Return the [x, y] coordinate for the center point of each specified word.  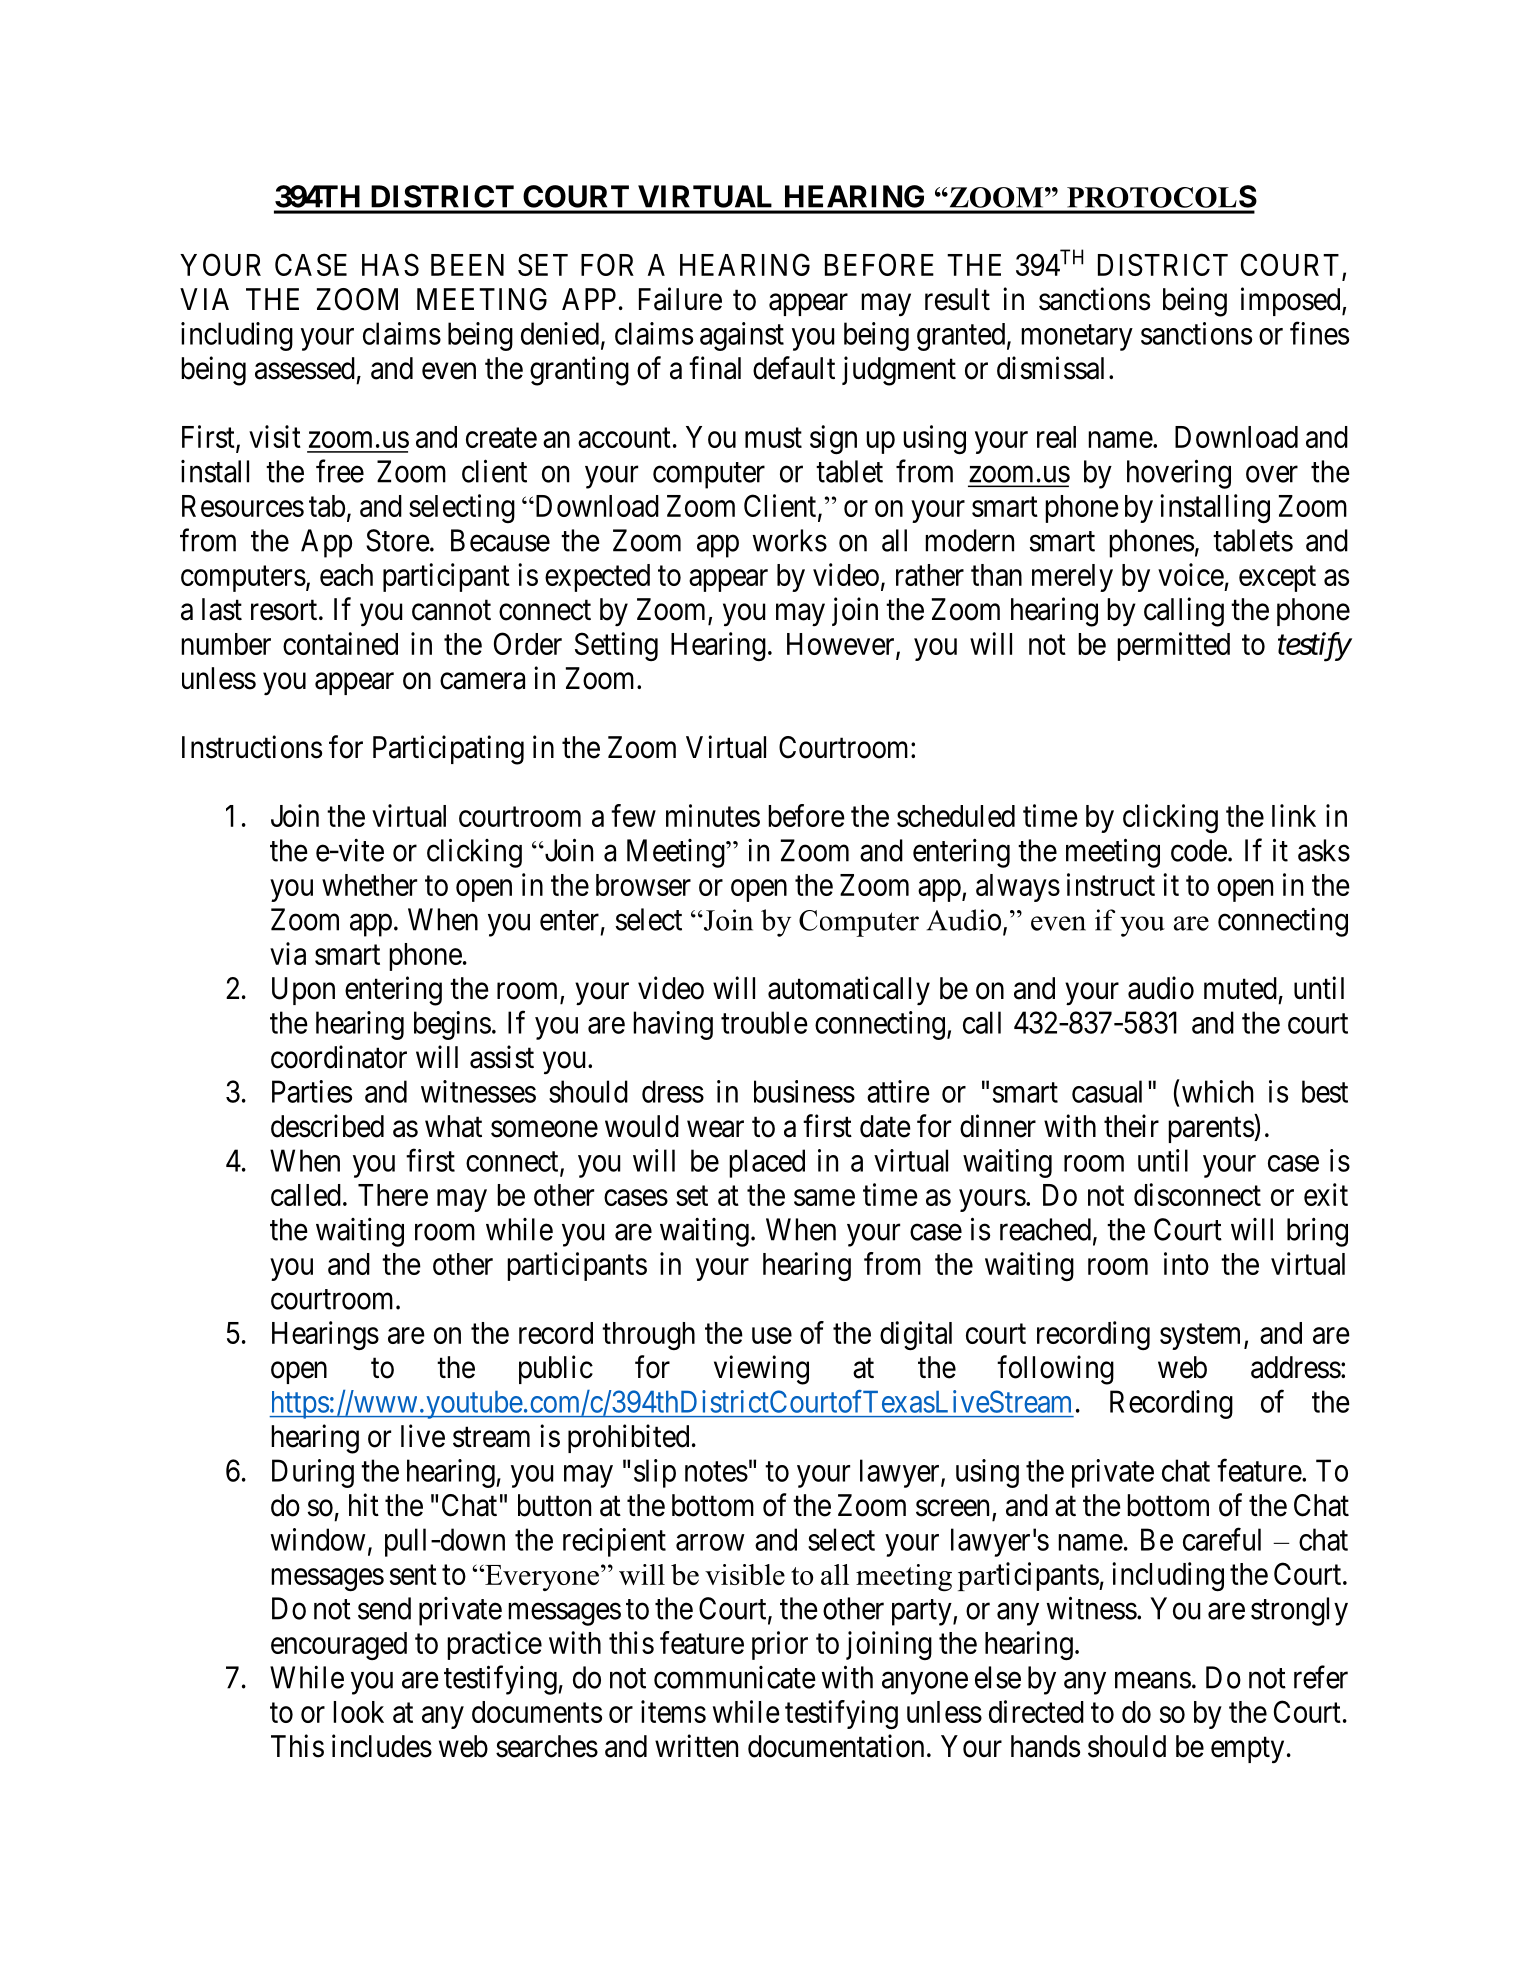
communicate [735, 1677]
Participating [448, 750]
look [358, 1712]
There [393, 1195]
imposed [1292, 301]
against [742, 336]
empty [1247, 1750]
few [633, 815]
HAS [390, 264]
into [1186, 1263]
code [1199, 850]
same [824, 1198]
